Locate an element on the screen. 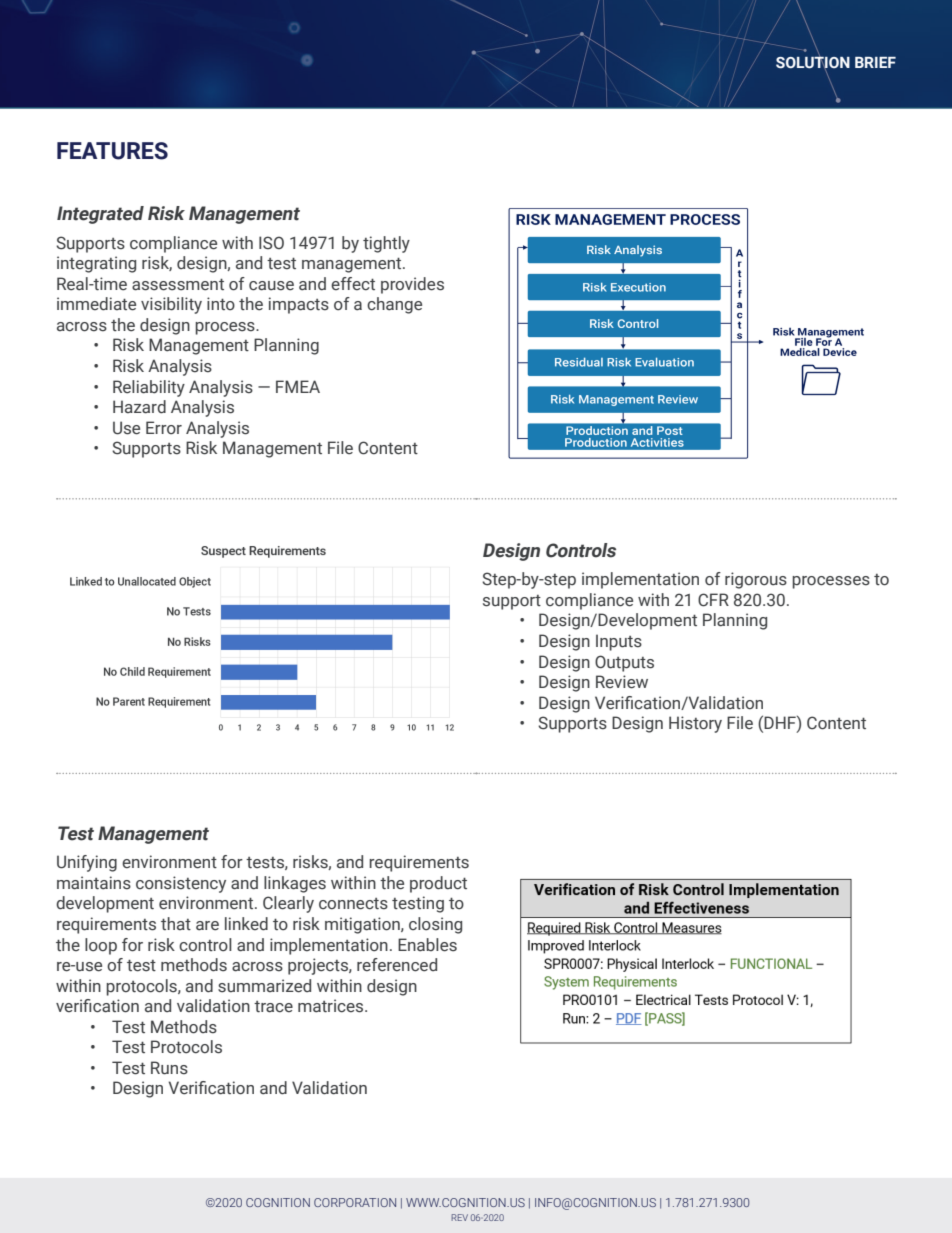 This screenshot has height=1233, width=952. Runs is located at coordinates (169, 1068).
